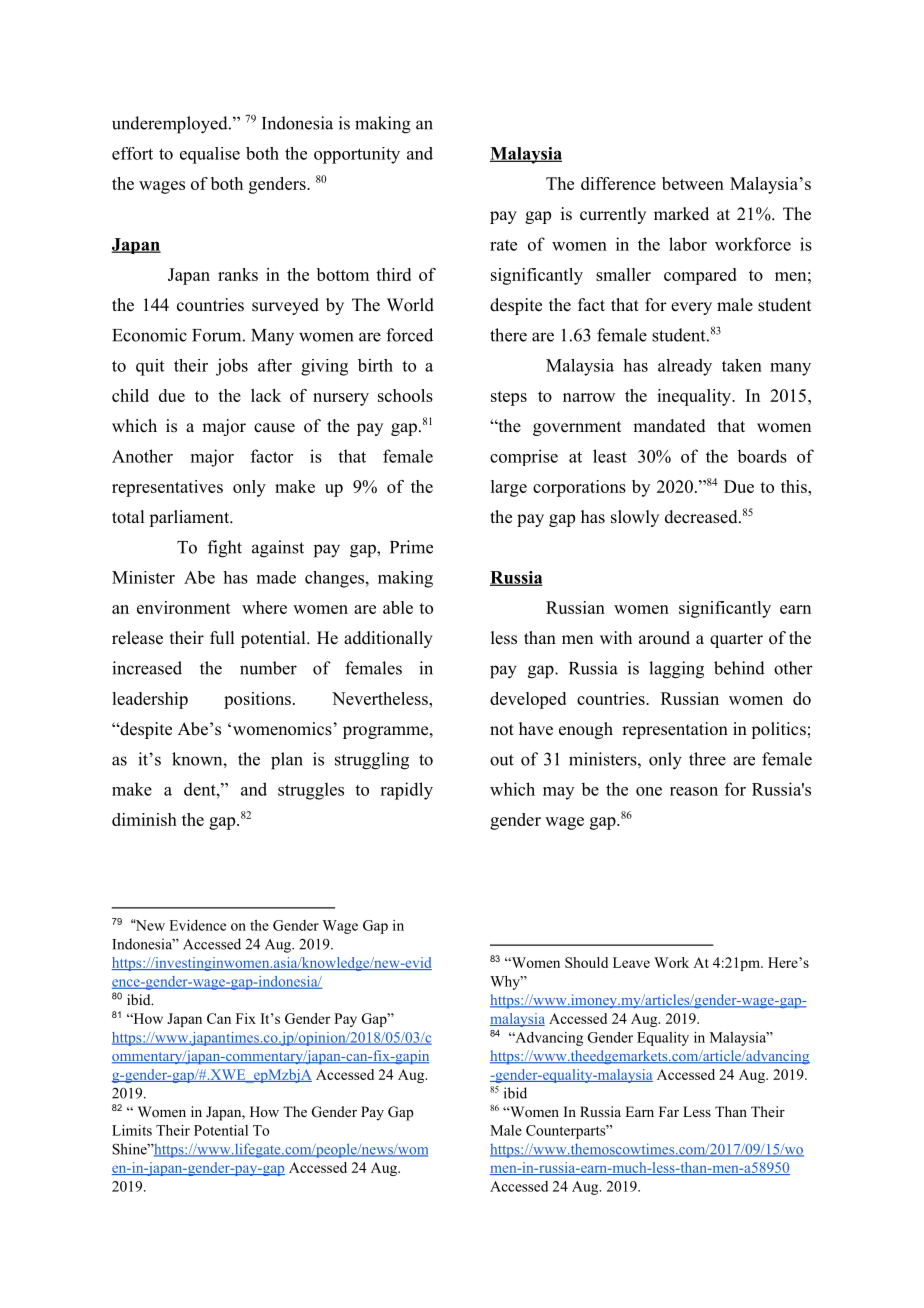  Describe the element at coordinates (232, 367) in the screenshot. I see `jobs` at that location.
